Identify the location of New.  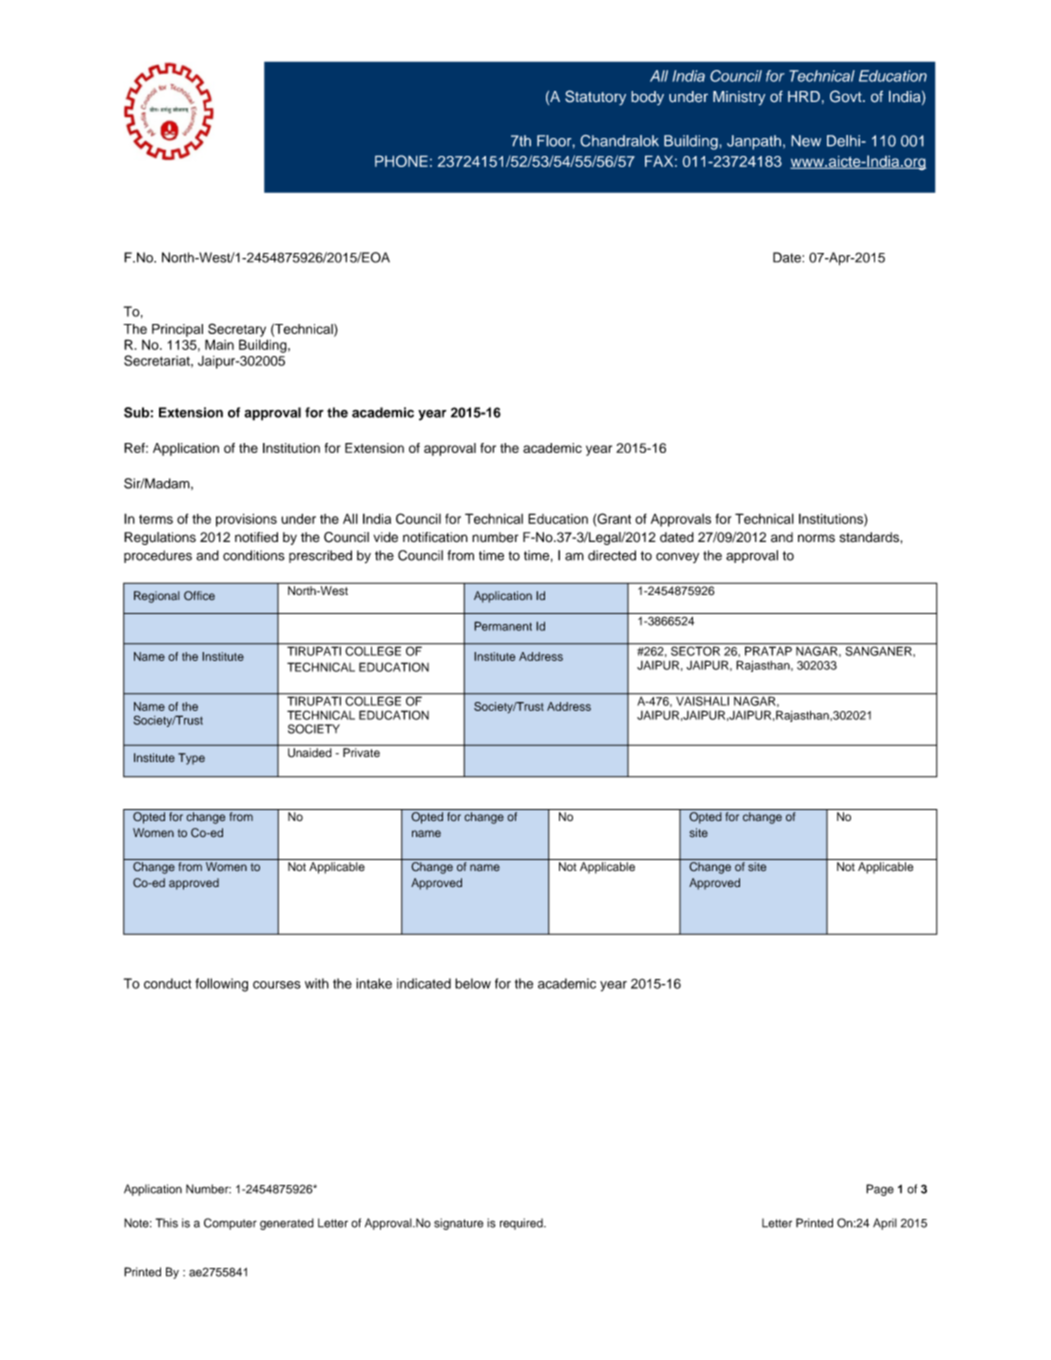
(806, 141).
